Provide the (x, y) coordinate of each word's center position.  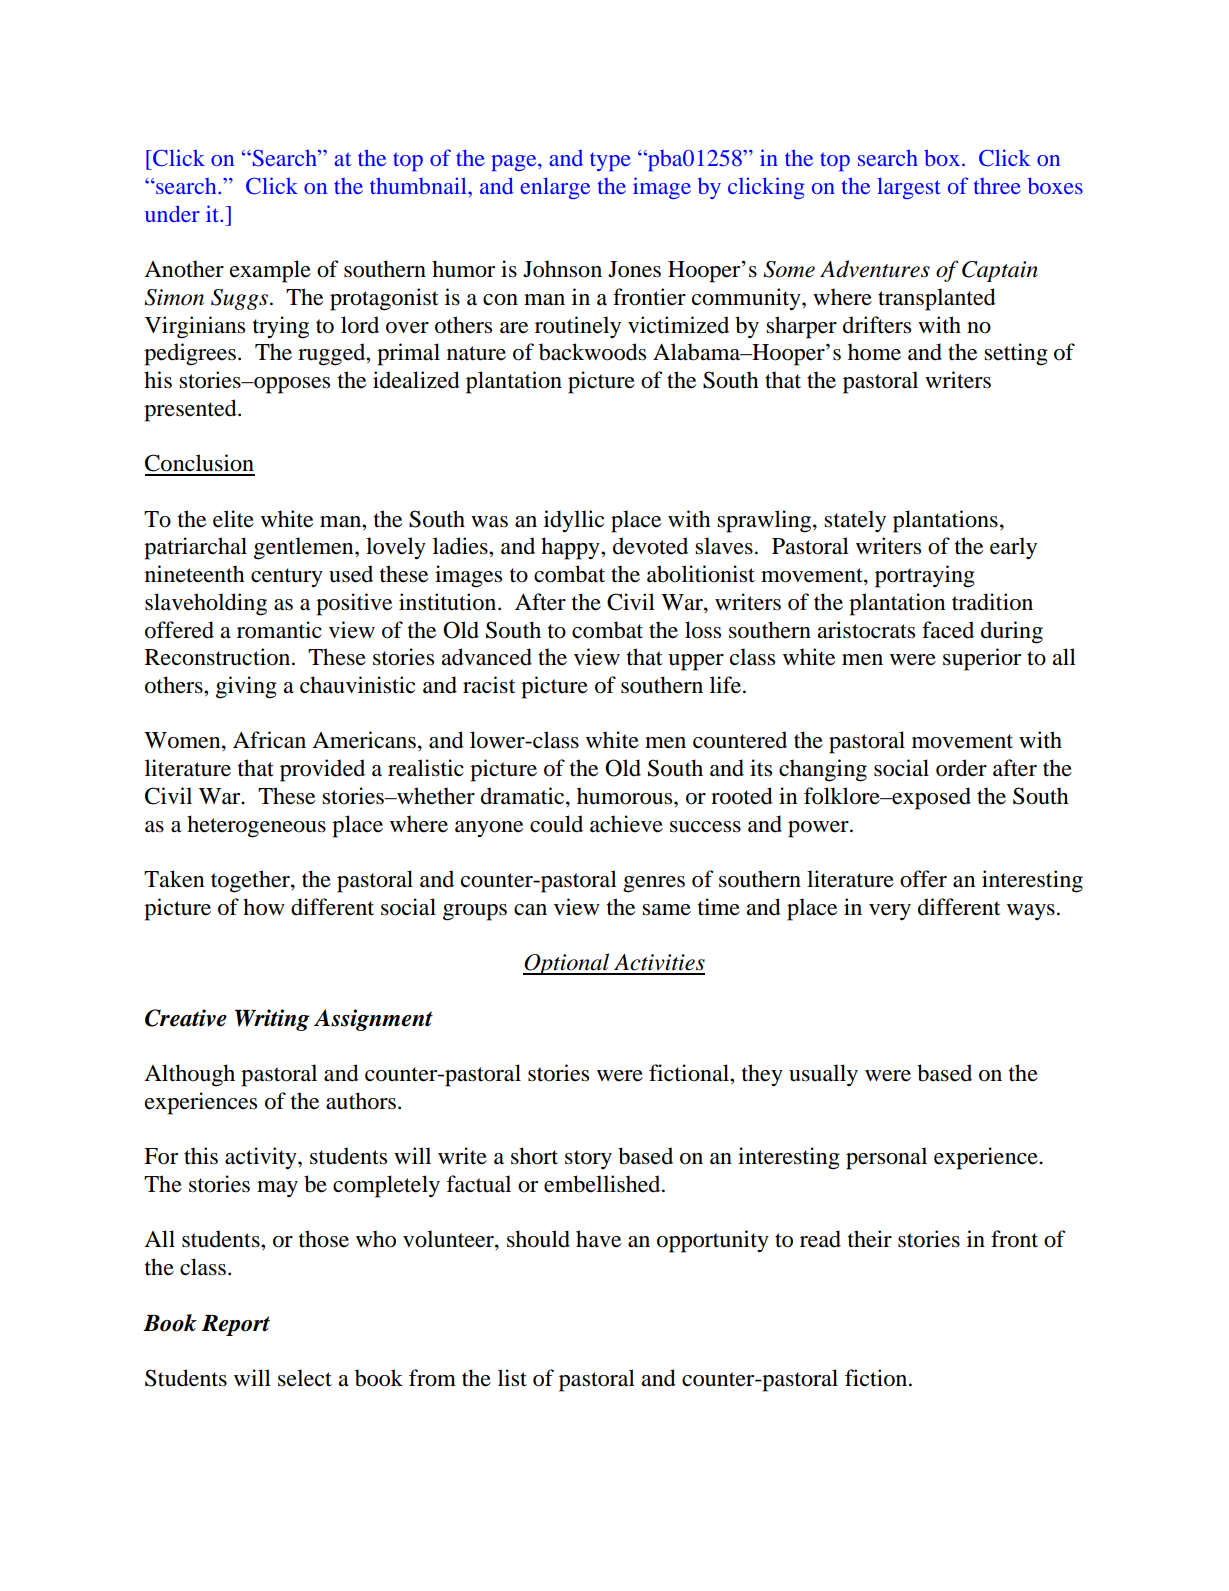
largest (909, 188)
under (172, 213)
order (961, 768)
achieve (626, 824)
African (269, 740)
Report (236, 1325)
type (610, 161)
